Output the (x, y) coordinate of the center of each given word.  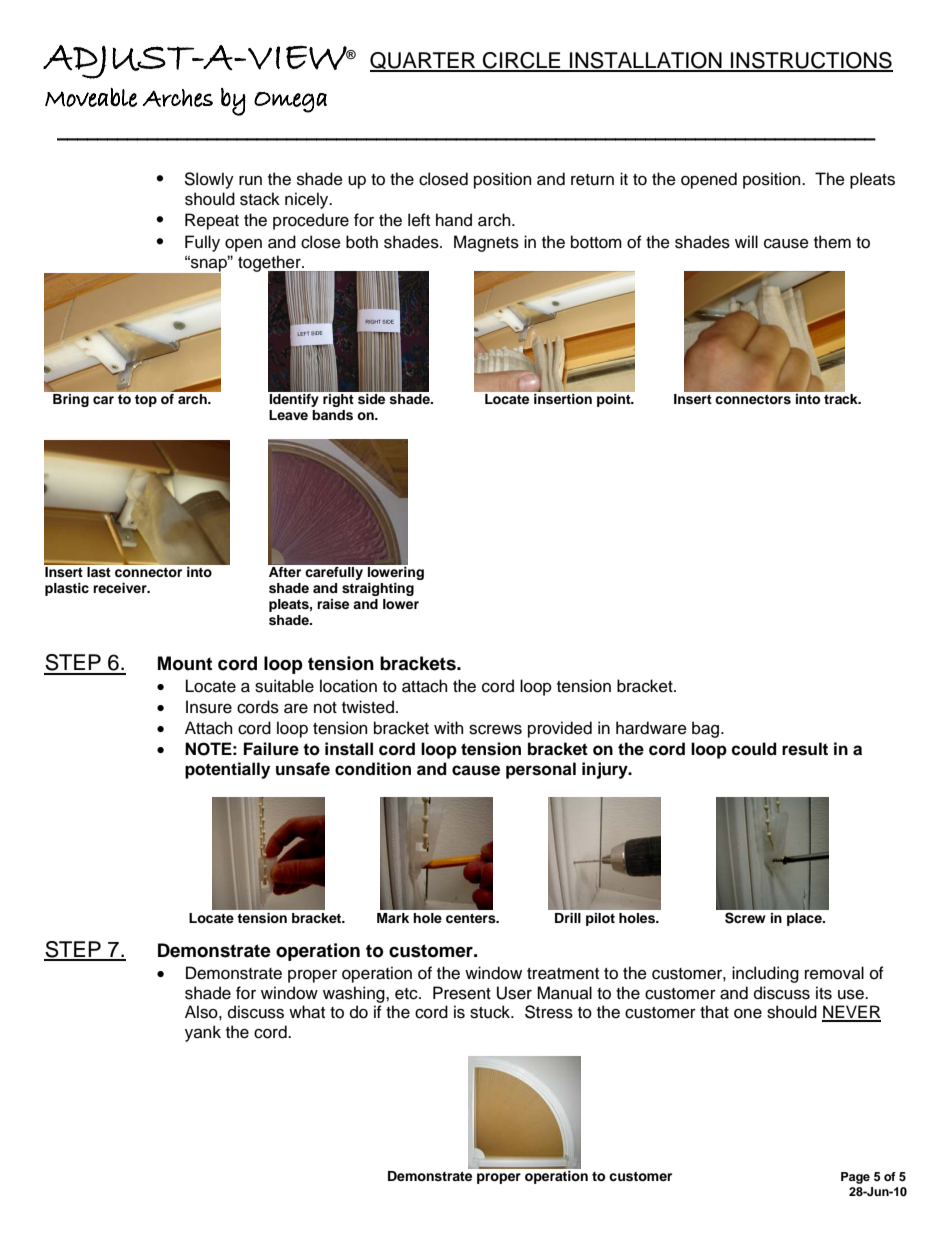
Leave (288, 415)
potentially (227, 770)
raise (333, 604)
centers (472, 918)
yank (203, 1033)
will (746, 241)
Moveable (91, 97)
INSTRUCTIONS (811, 61)
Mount (185, 663)
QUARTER (424, 62)
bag (707, 729)
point (615, 400)
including (765, 974)
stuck (491, 1012)
